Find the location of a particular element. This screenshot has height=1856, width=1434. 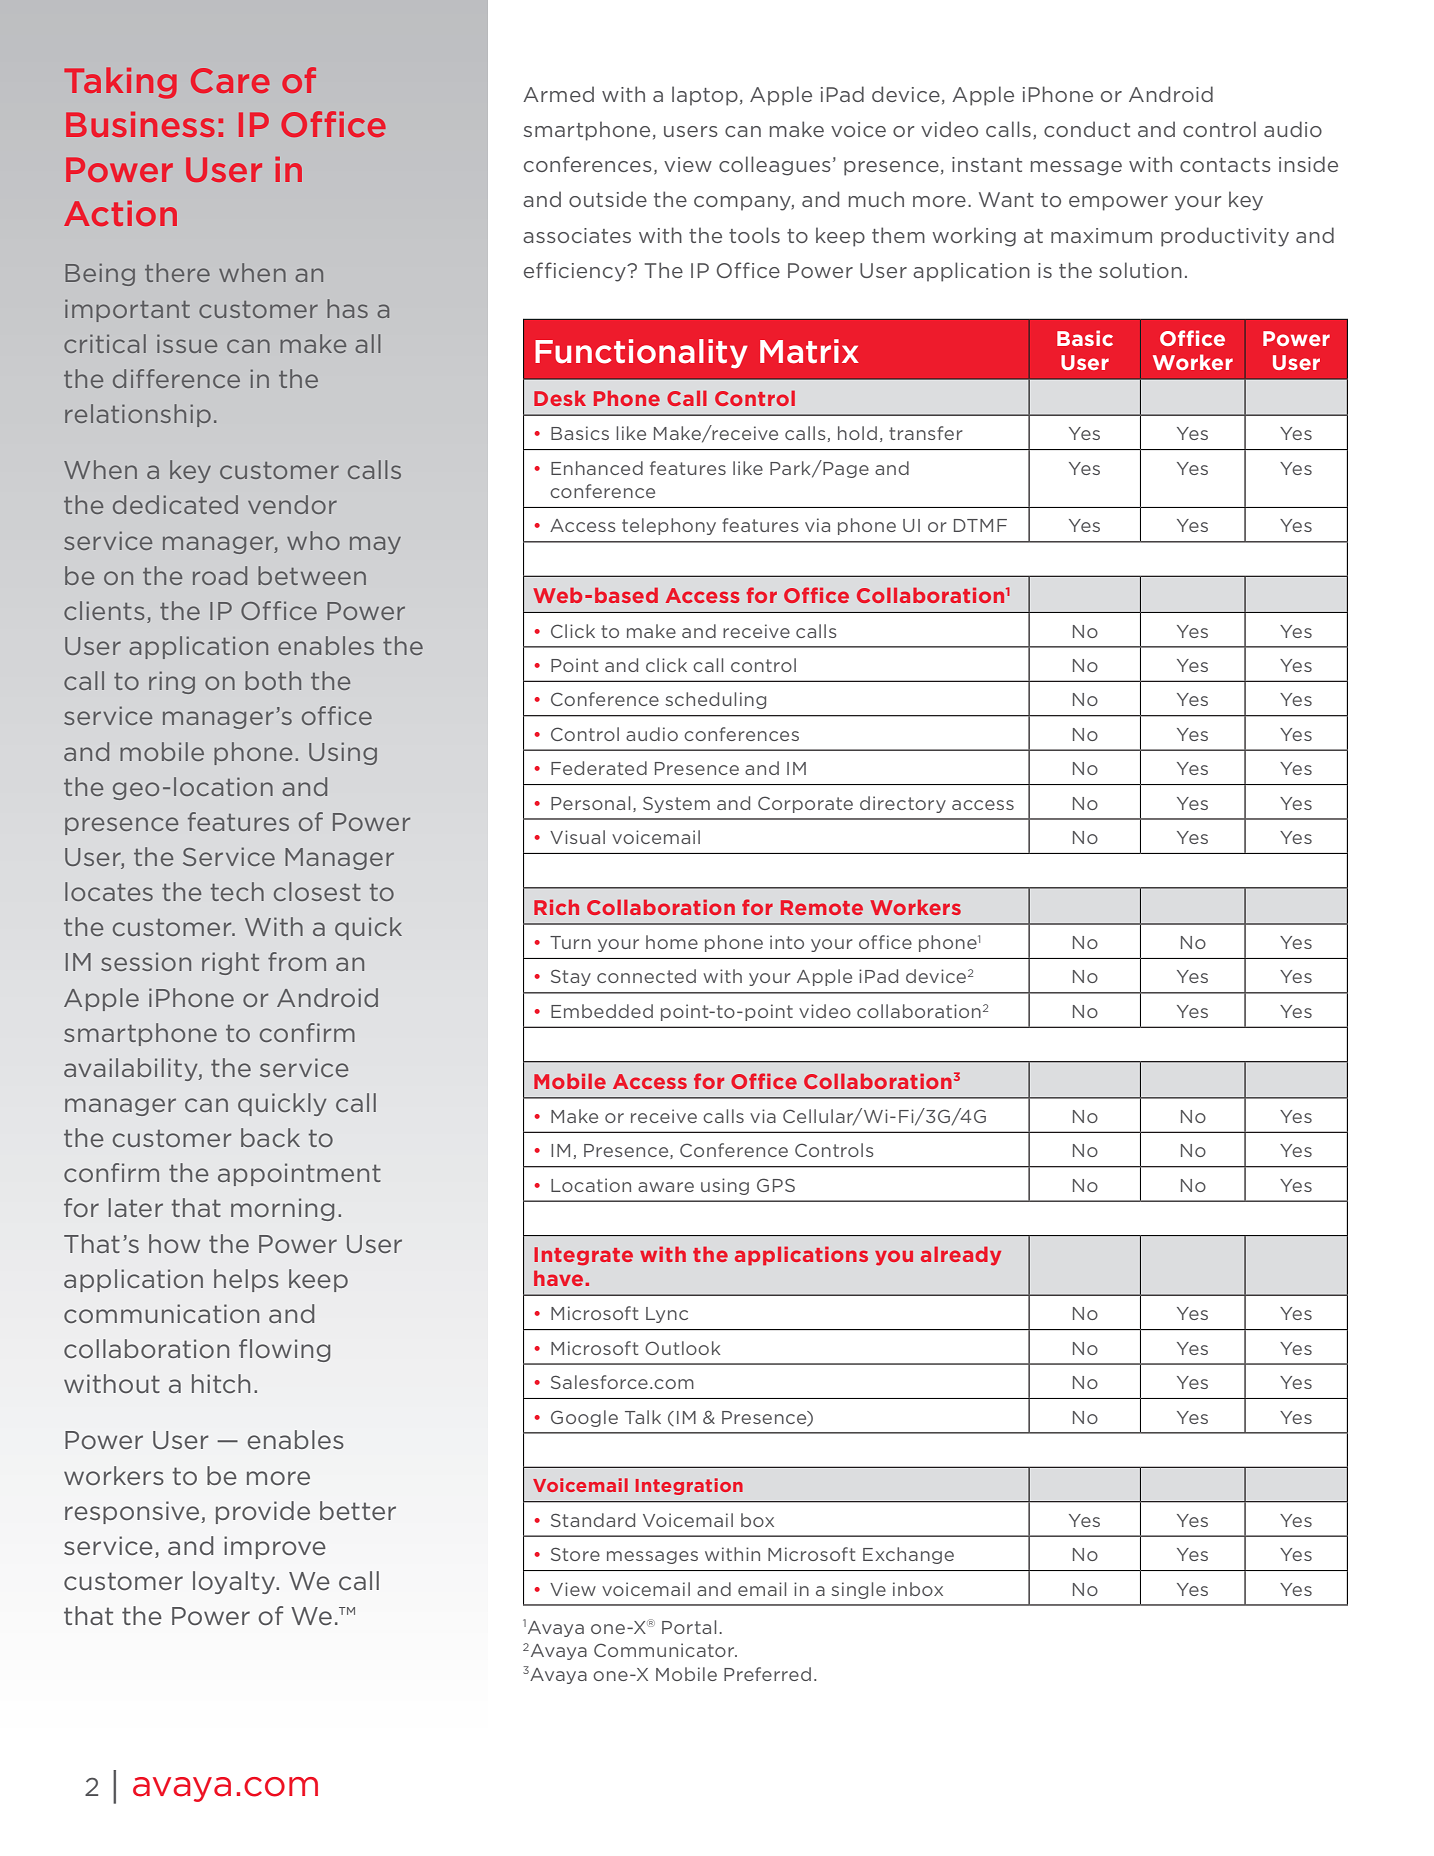

conduct is located at coordinates (1087, 129).
